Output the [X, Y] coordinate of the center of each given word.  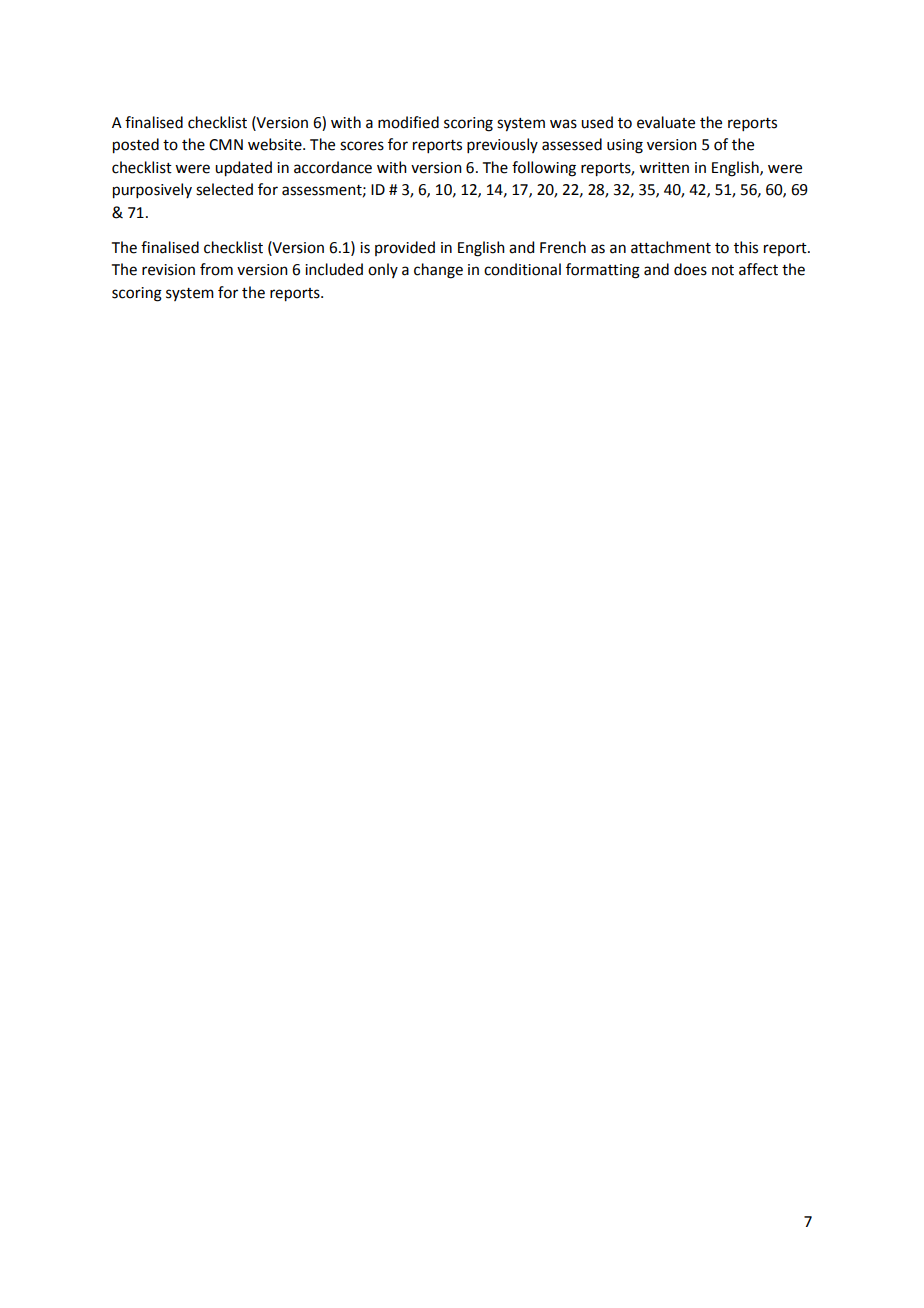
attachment [671, 247]
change [438, 271]
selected [224, 189]
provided [405, 248]
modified [408, 122]
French [563, 247]
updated [243, 169]
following [544, 169]
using [625, 146]
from [216, 269]
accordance [333, 167]
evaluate [666, 122]
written [664, 168]
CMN [226, 145]
